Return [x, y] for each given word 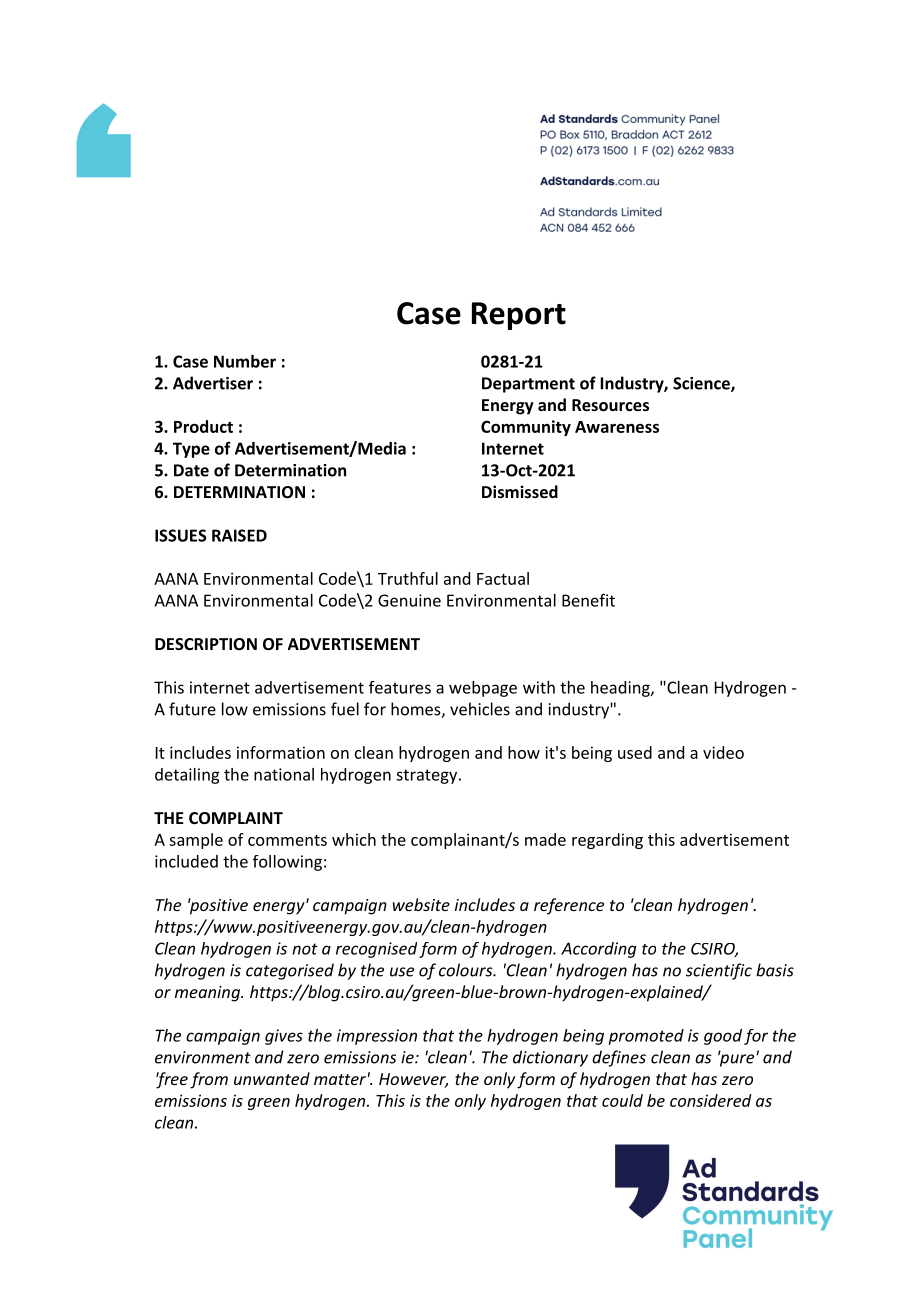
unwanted [272, 1078]
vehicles [480, 709]
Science [702, 384]
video [723, 752]
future [192, 709]
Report [519, 316]
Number [245, 361]
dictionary [550, 1058]
